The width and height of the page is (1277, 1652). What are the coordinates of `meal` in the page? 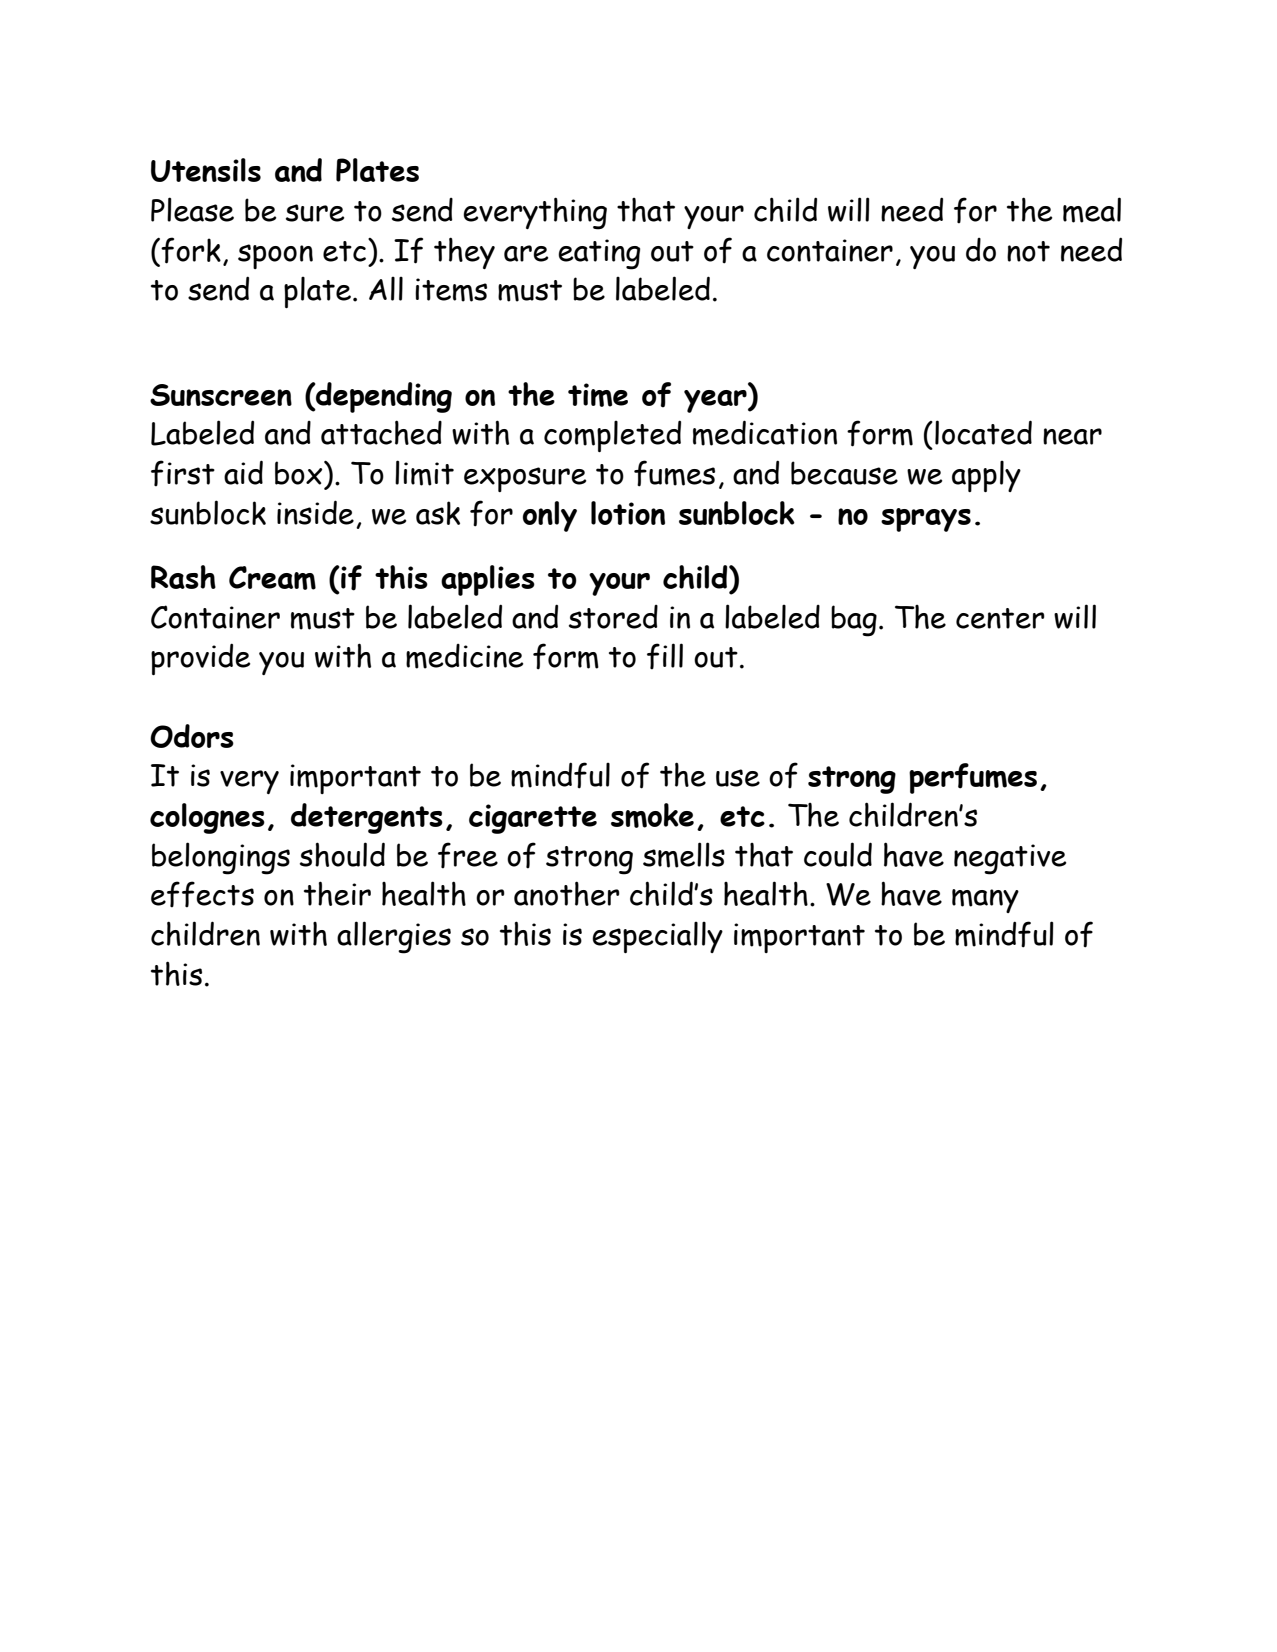 It's located at (1092, 210).
